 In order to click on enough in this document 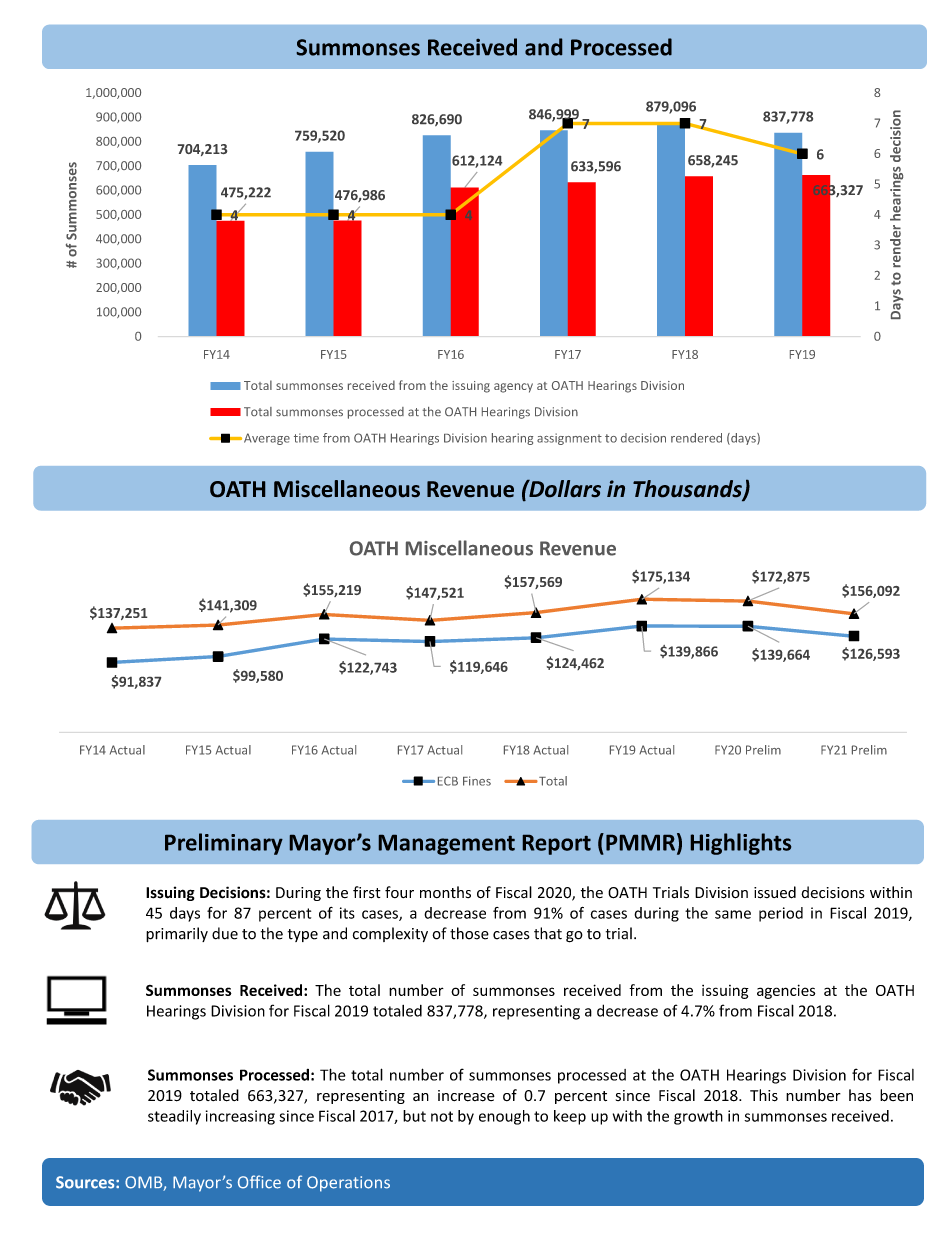, I will do `click(504, 1117)`.
